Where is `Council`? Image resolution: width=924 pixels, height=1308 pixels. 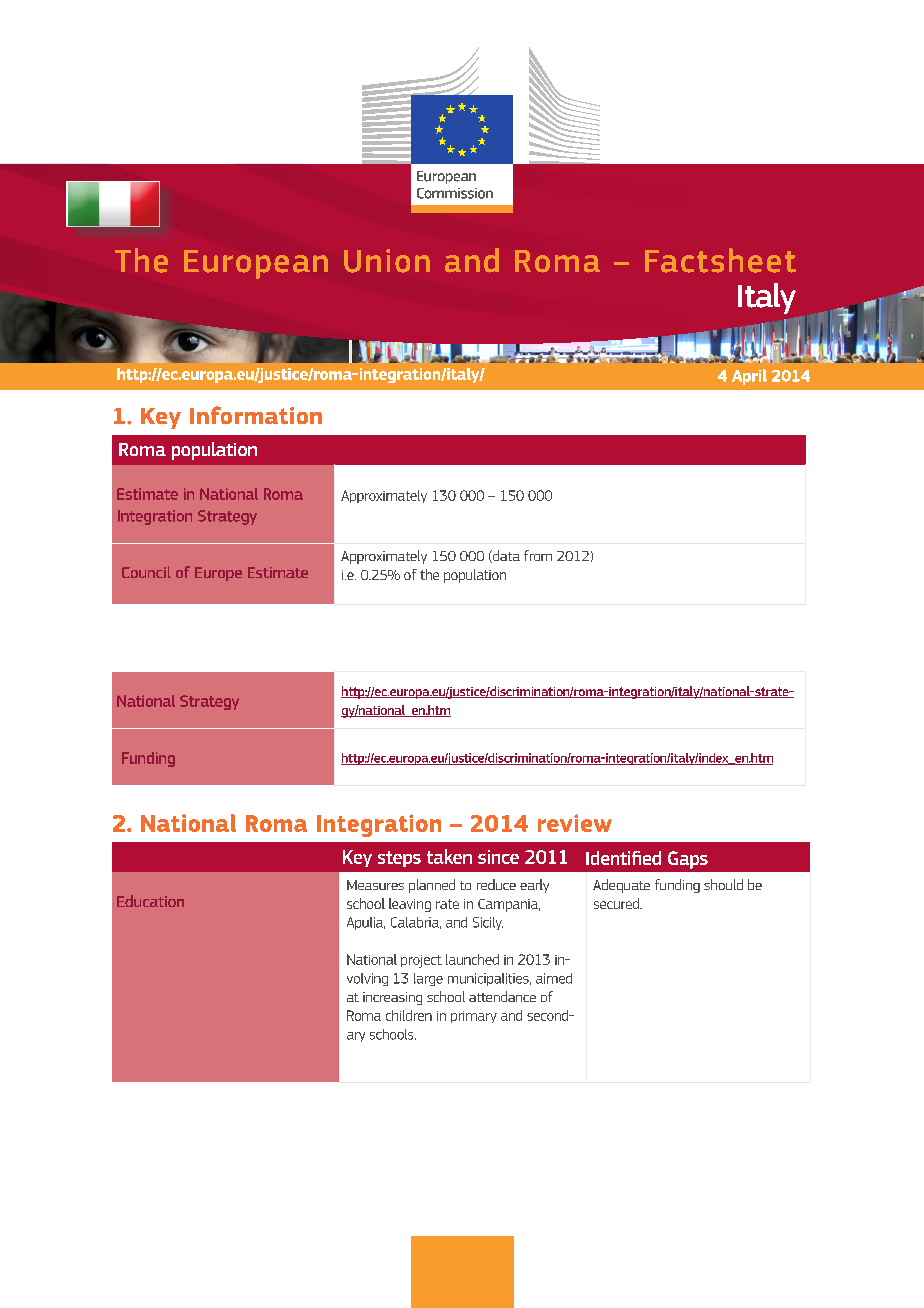 Council is located at coordinates (146, 572).
